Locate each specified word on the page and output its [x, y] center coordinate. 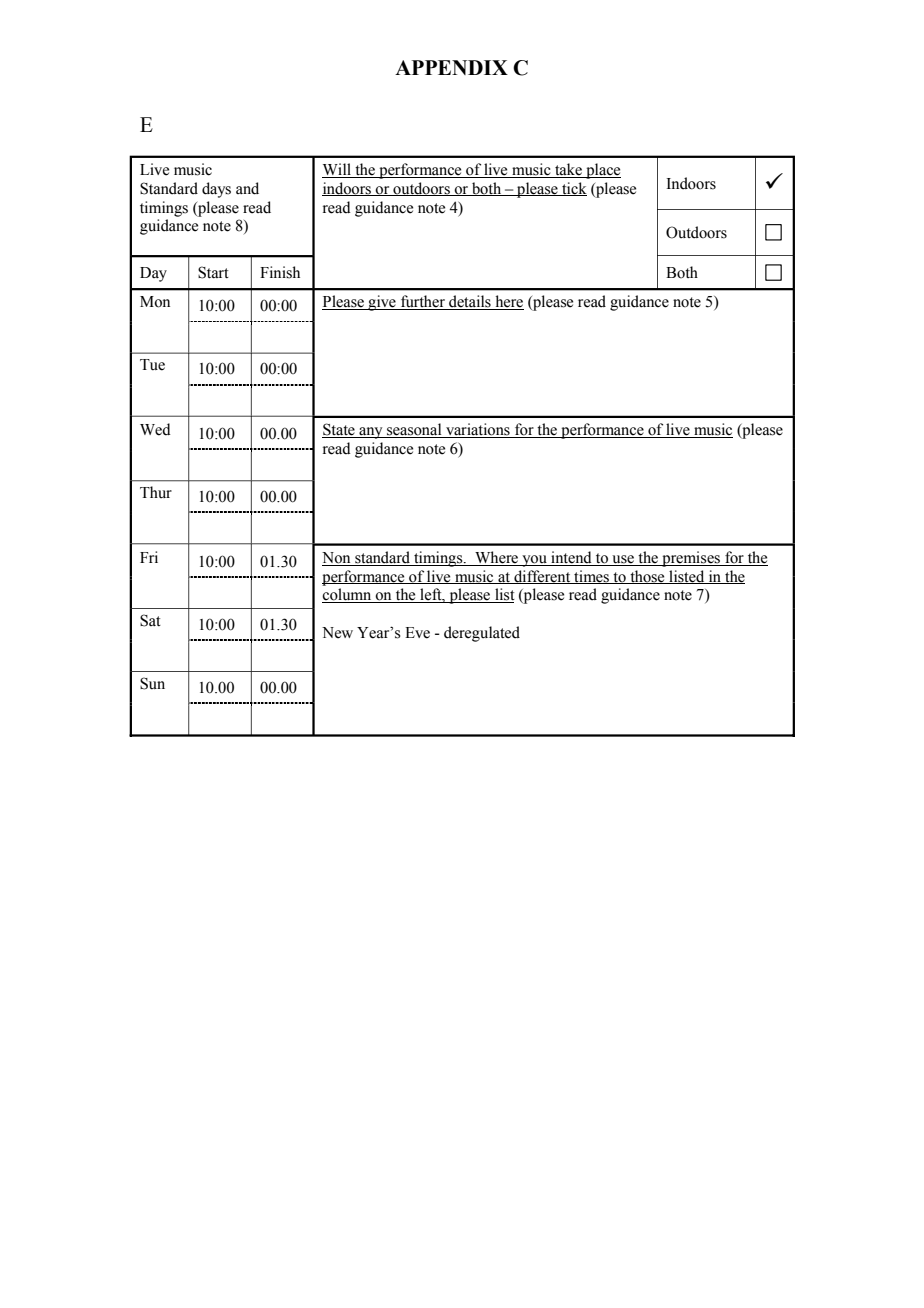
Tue [152, 365]
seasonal [414, 430]
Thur [156, 492]
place [602, 171]
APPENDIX [451, 67]
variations [478, 430]
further [423, 302]
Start [213, 272]
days [216, 190]
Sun [152, 683]
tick [573, 189]
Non [337, 559]
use [623, 560]
